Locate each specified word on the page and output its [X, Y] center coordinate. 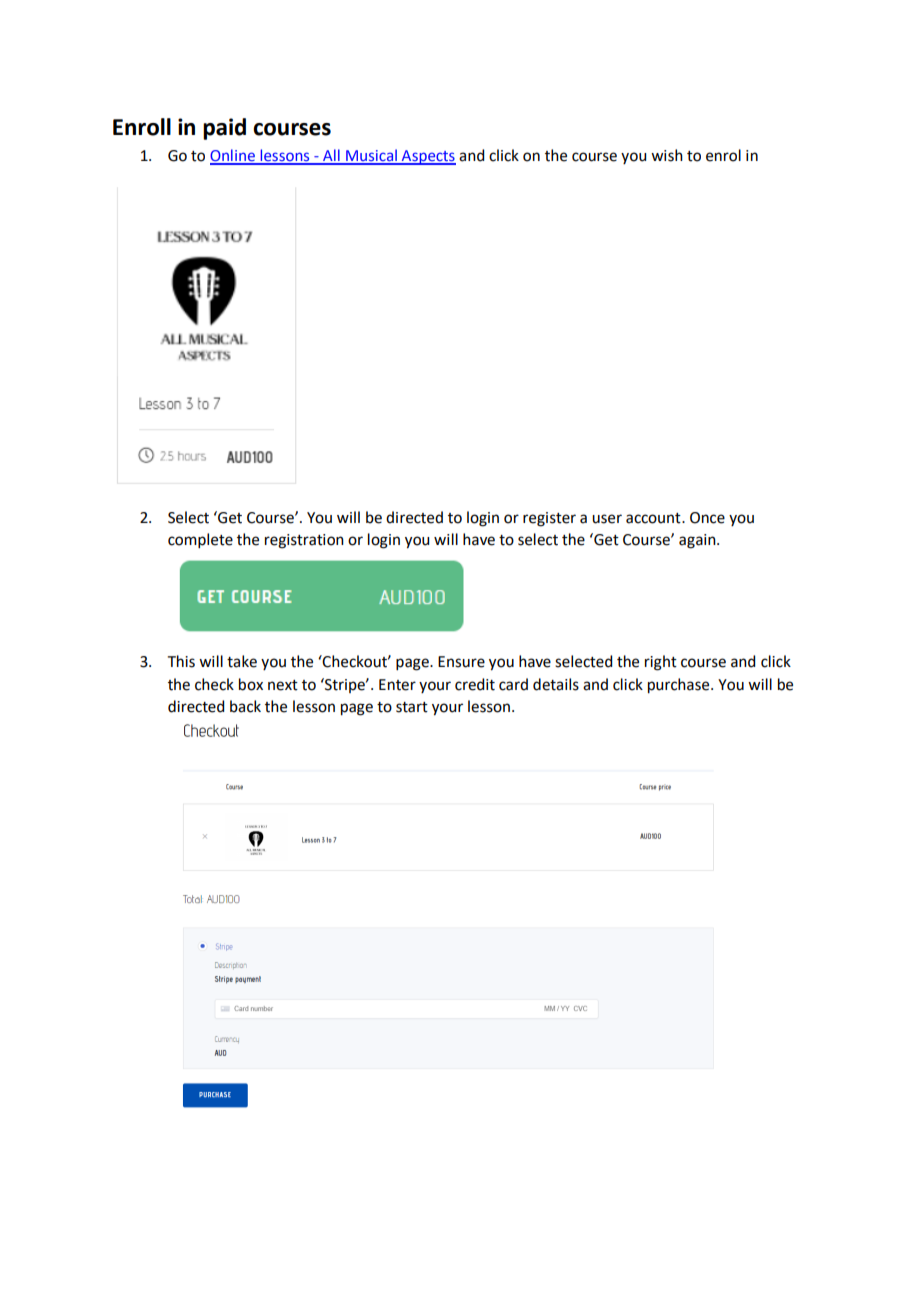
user [607, 519]
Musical [371, 156]
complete [200, 540]
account [654, 518]
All [331, 156]
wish [667, 155]
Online [233, 156]
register [549, 519]
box [251, 684]
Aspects [427, 157]
